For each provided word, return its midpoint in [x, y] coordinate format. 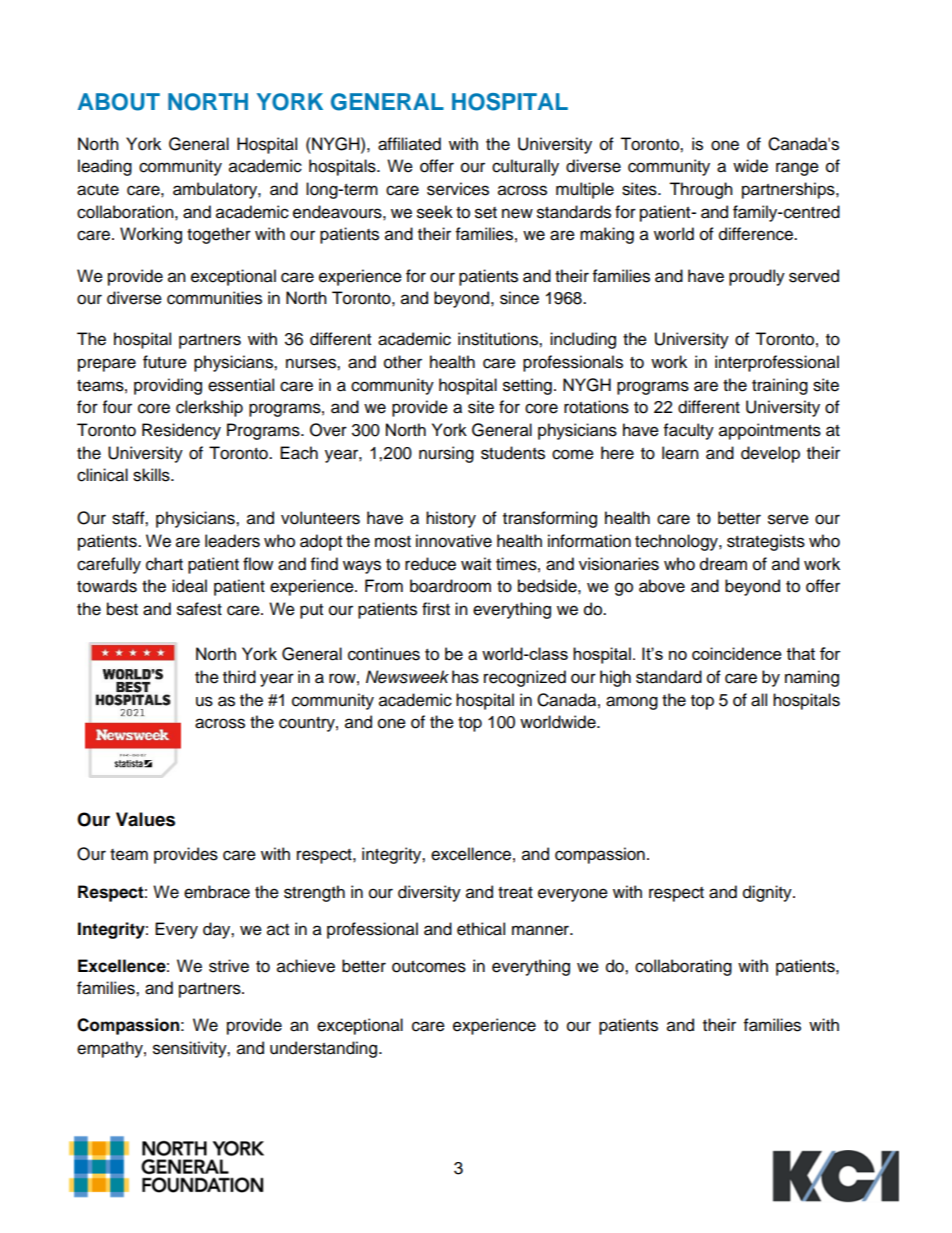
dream [723, 564]
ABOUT [119, 102]
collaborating [683, 967]
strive [229, 966]
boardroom [450, 586]
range [797, 169]
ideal [189, 586]
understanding [325, 1049]
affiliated [409, 144]
